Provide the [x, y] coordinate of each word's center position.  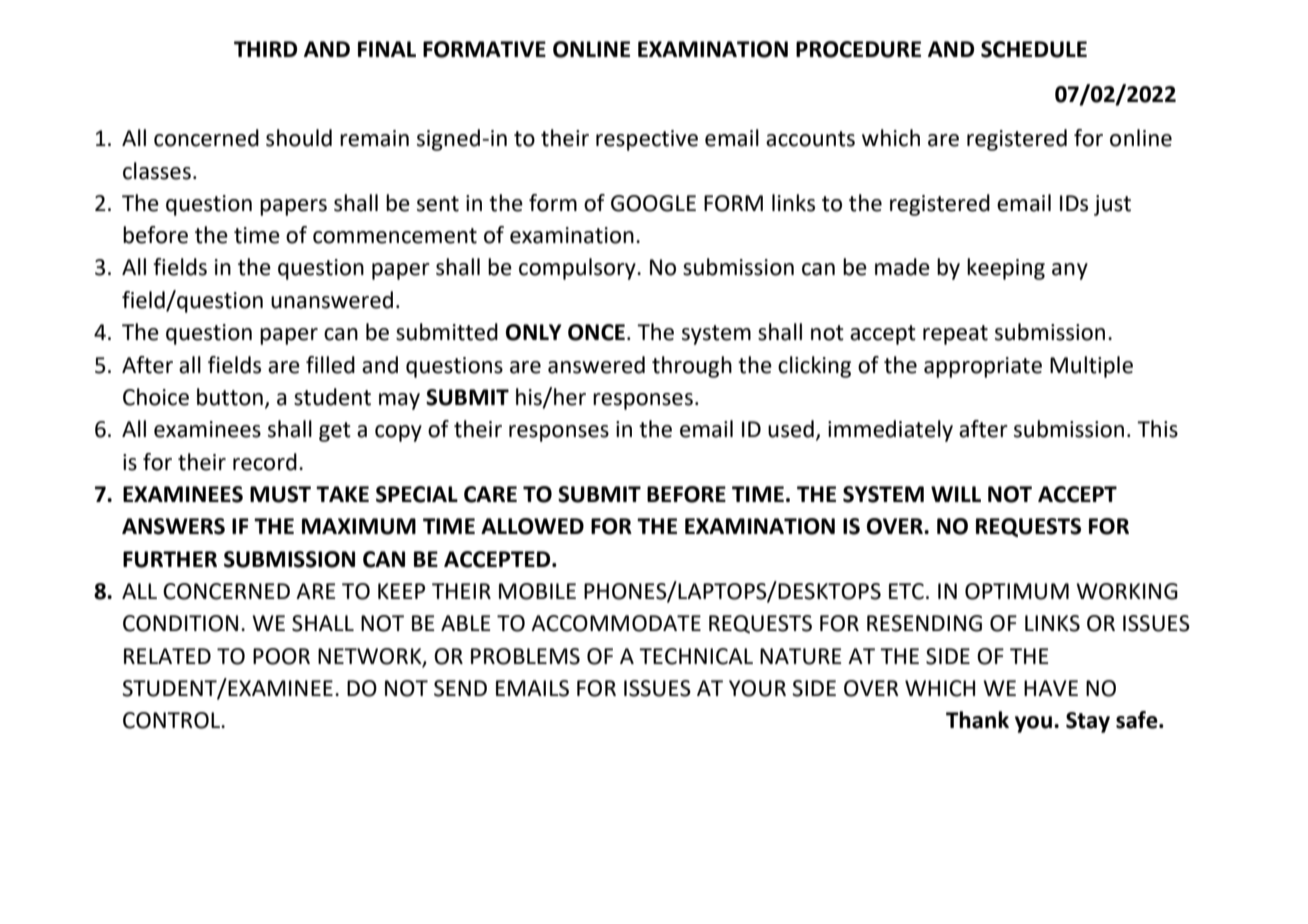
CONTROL [172, 720]
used [791, 429]
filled [330, 365]
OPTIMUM [1017, 591]
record [265, 462]
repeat [955, 335]
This [1157, 429]
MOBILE [537, 591]
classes [157, 171]
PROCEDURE [858, 49]
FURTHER [170, 559]
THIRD [265, 49]
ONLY [534, 332]
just [1112, 205]
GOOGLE [653, 203]
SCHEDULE [1034, 49]
